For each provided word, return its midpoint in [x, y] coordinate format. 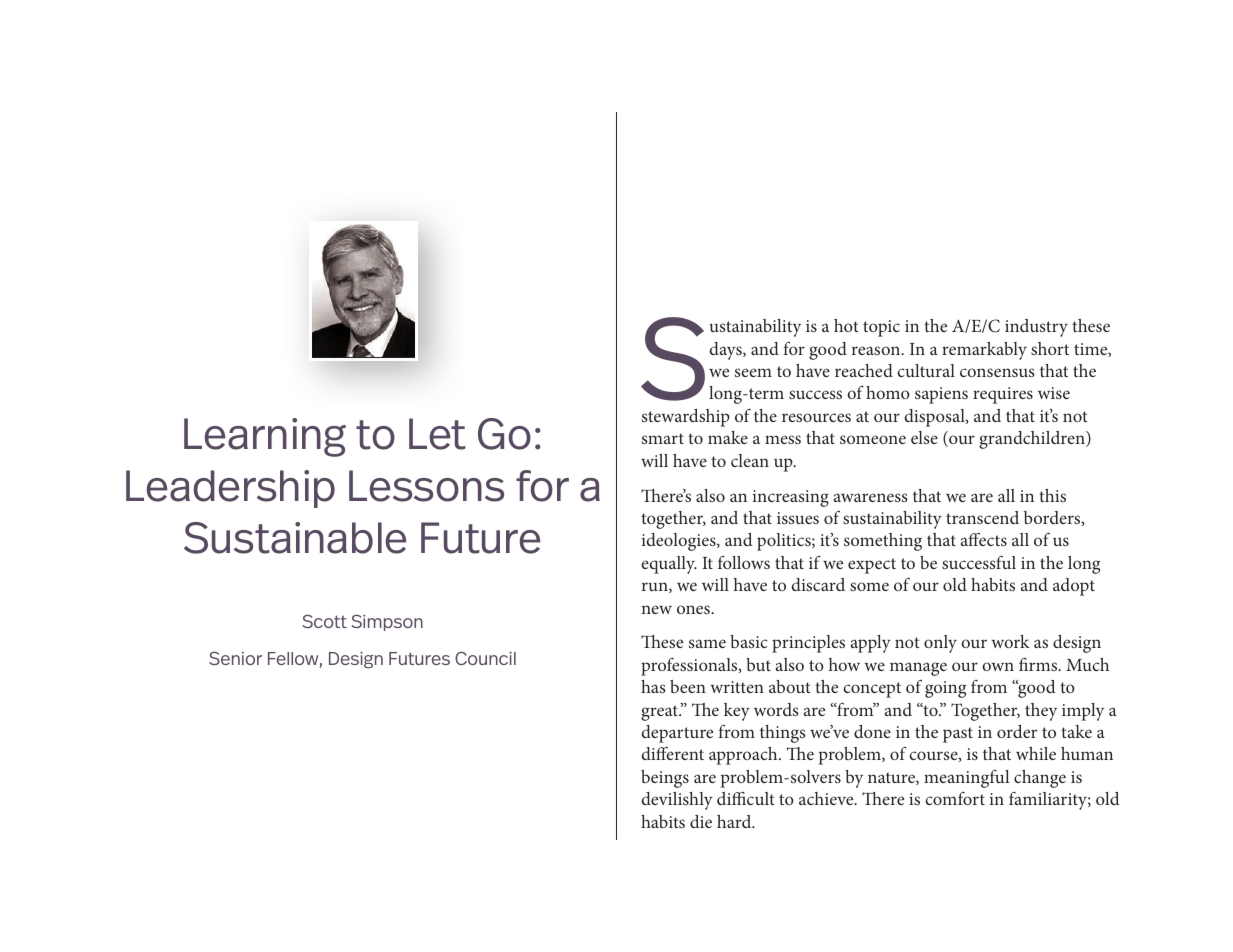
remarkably [984, 351]
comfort [955, 798]
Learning [265, 437]
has [653, 686]
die [701, 821]
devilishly [677, 801]
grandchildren [1033, 440]
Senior [235, 658]
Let [437, 434]
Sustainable [295, 538]
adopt [1074, 587]
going [945, 689]
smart [663, 438]
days [726, 351]
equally [669, 565]
